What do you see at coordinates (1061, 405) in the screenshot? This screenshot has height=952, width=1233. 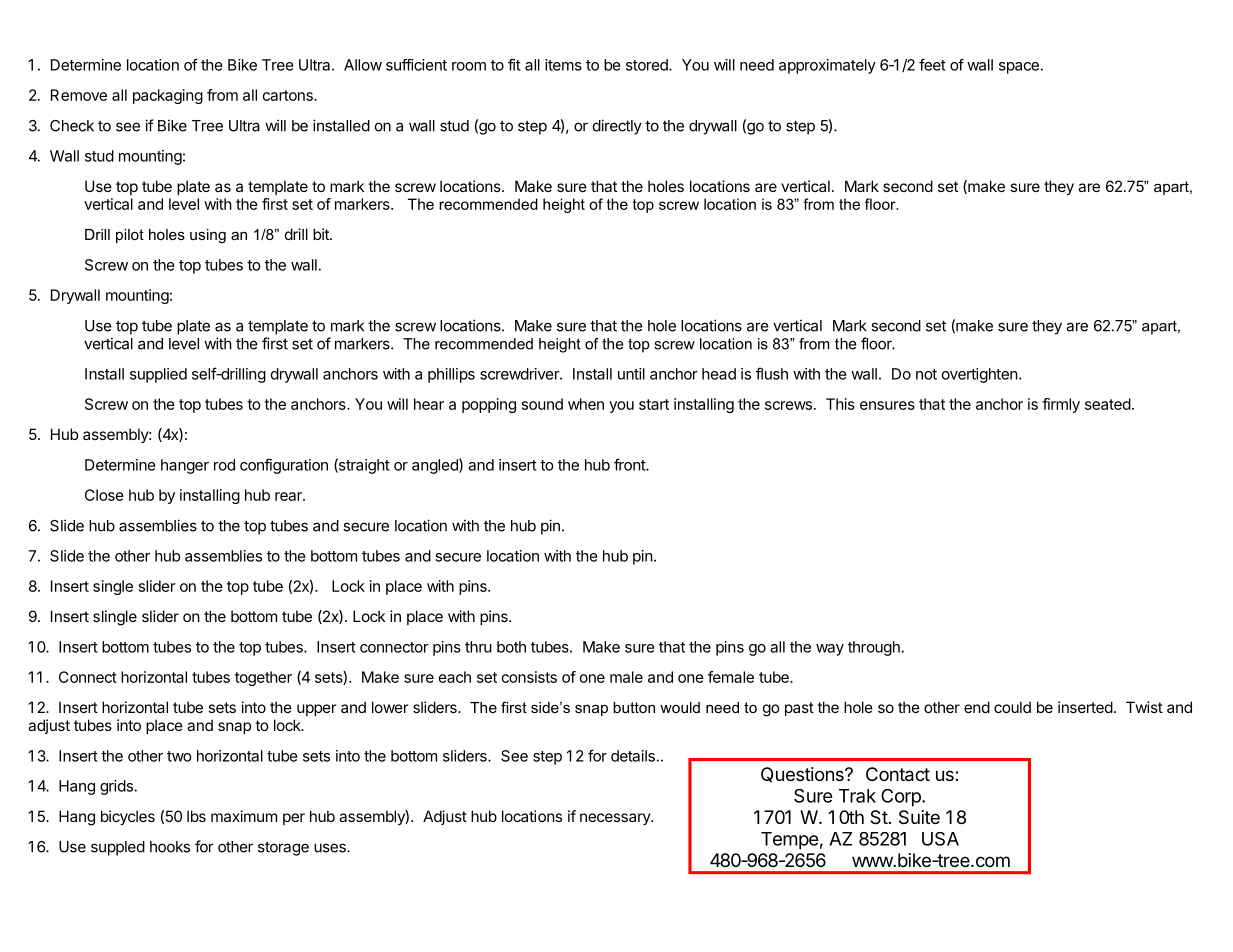 I see `firmly` at bounding box center [1061, 405].
